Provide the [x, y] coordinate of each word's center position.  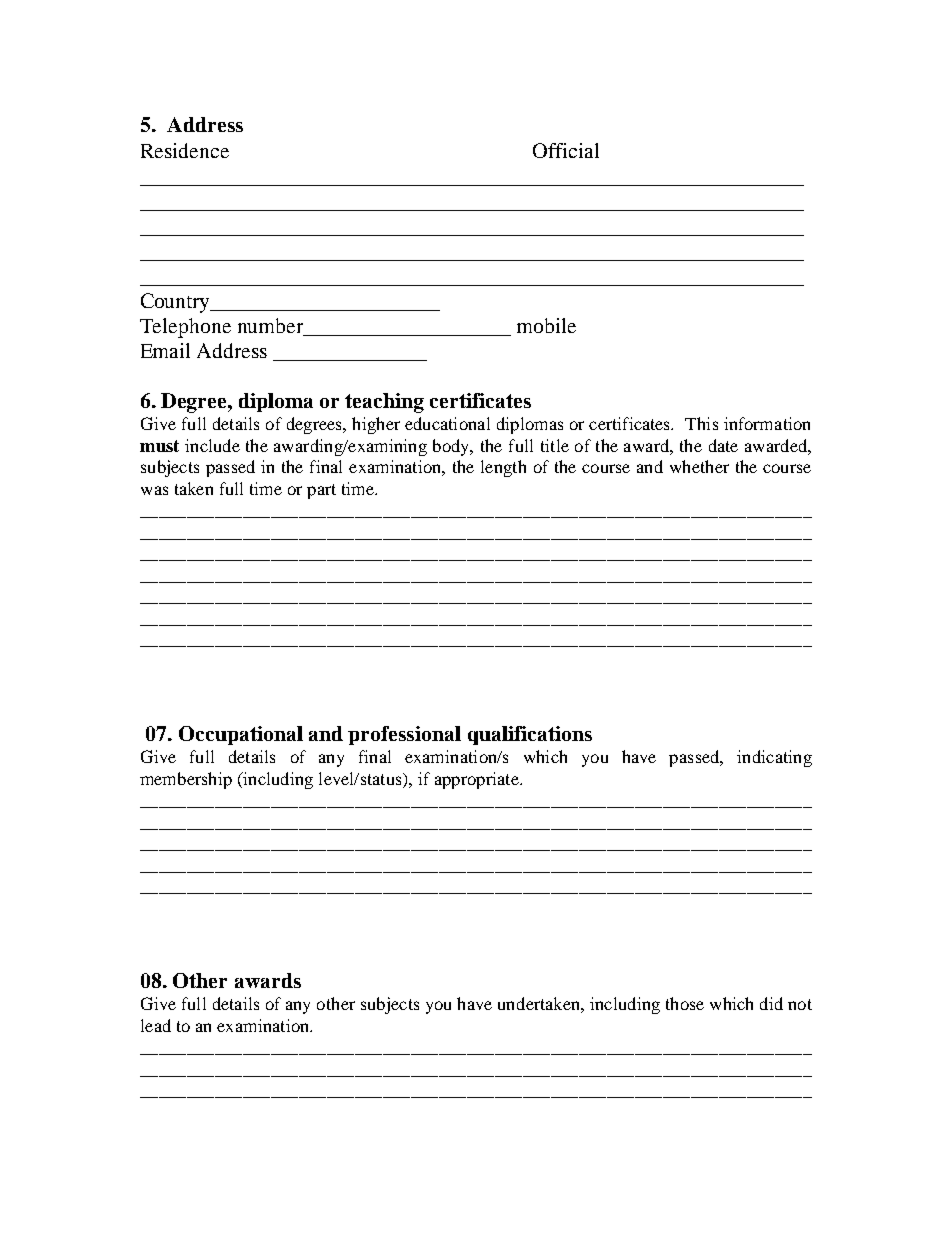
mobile [546, 325]
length [503, 468]
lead [156, 1025]
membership [186, 780]
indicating [774, 758]
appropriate [478, 780]
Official [566, 150]
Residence [185, 150]
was [154, 490]
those [685, 1003]
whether [699, 466]
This [701, 423]
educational [447, 423]
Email [165, 350]
